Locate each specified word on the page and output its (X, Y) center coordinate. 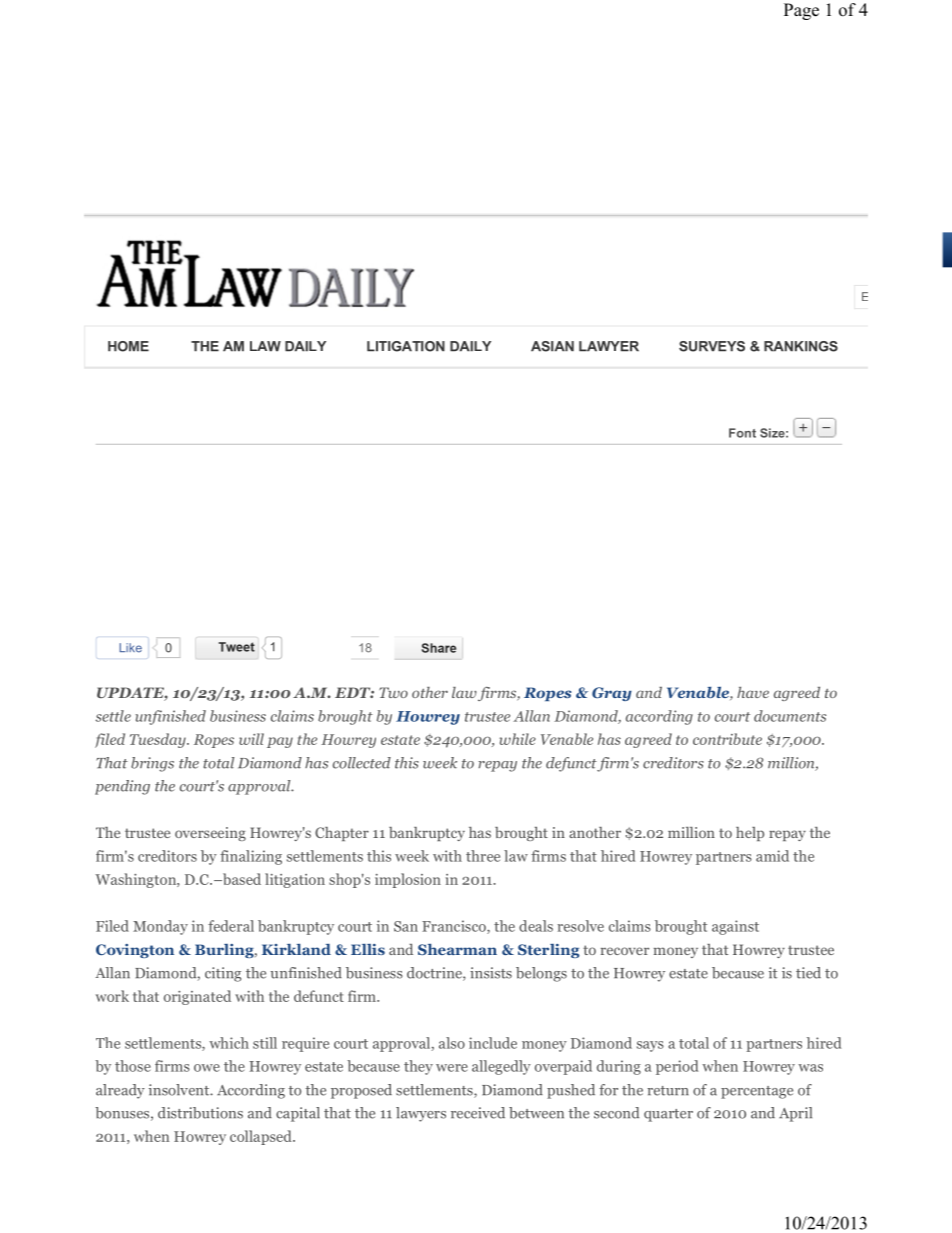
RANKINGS (801, 346)
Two (393, 692)
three (483, 856)
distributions (200, 1113)
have (753, 692)
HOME (128, 346)
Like (130, 648)
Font (742, 433)
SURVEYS (712, 346)
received (478, 1113)
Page (801, 11)
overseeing (210, 834)
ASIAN (552, 346)
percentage (757, 1092)
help (750, 834)
